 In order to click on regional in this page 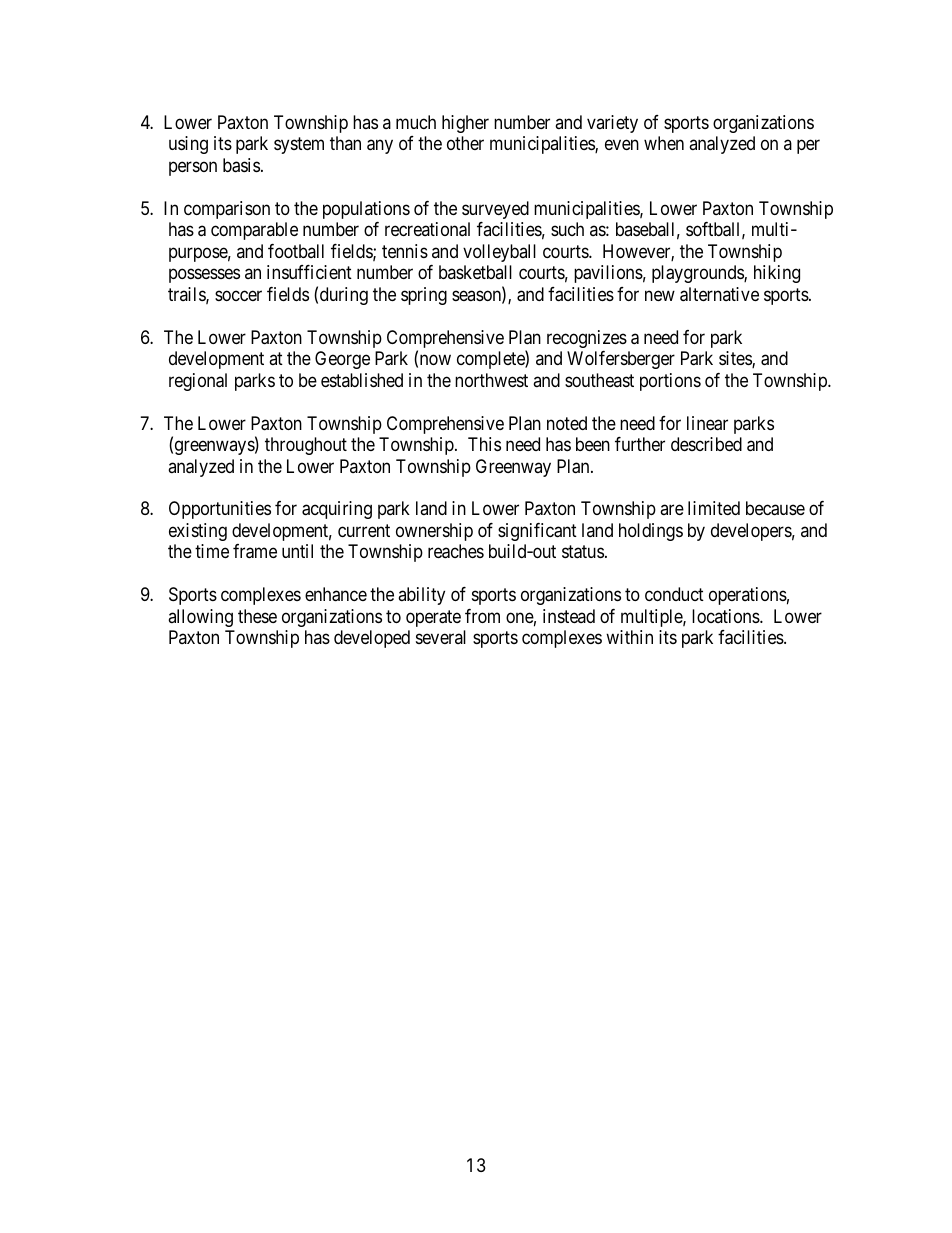, I will do `click(198, 382)`.
